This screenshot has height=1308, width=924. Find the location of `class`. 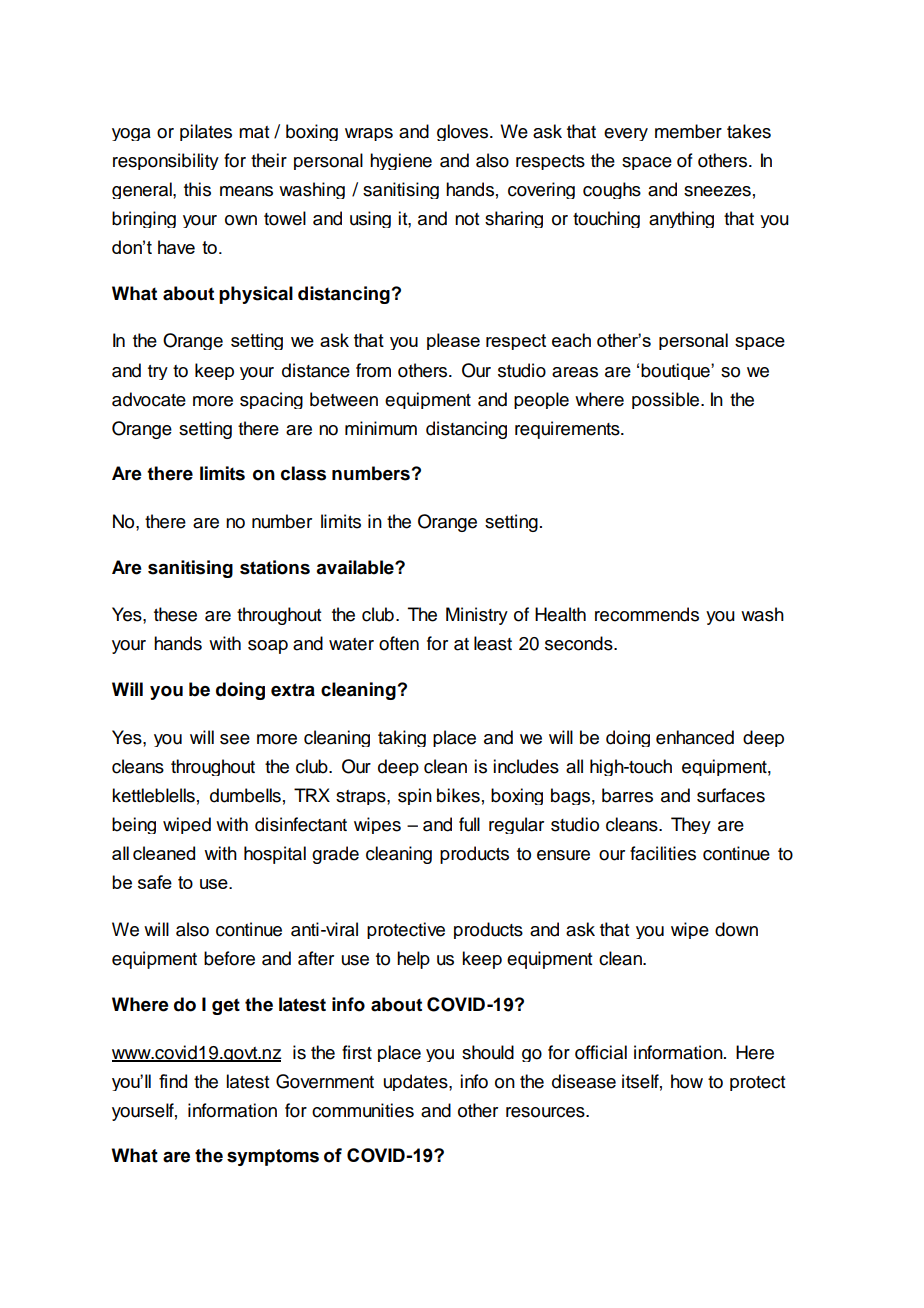

class is located at coordinates (303, 473).
